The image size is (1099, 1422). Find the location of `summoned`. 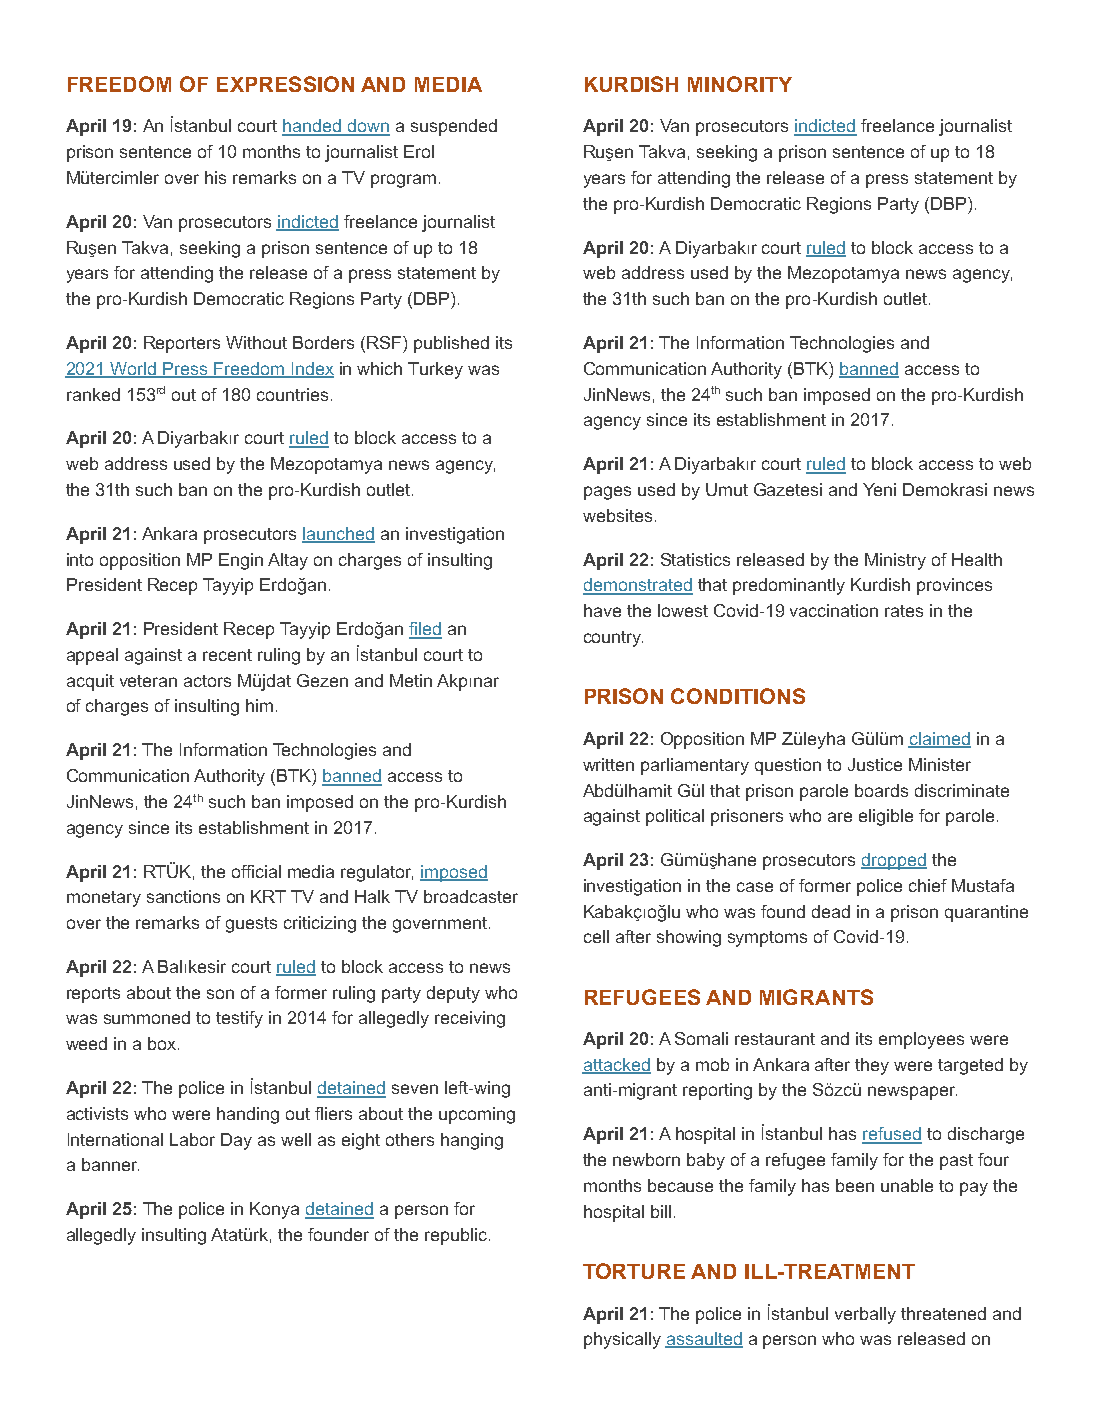

summoned is located at coordinates (147, 1017).
